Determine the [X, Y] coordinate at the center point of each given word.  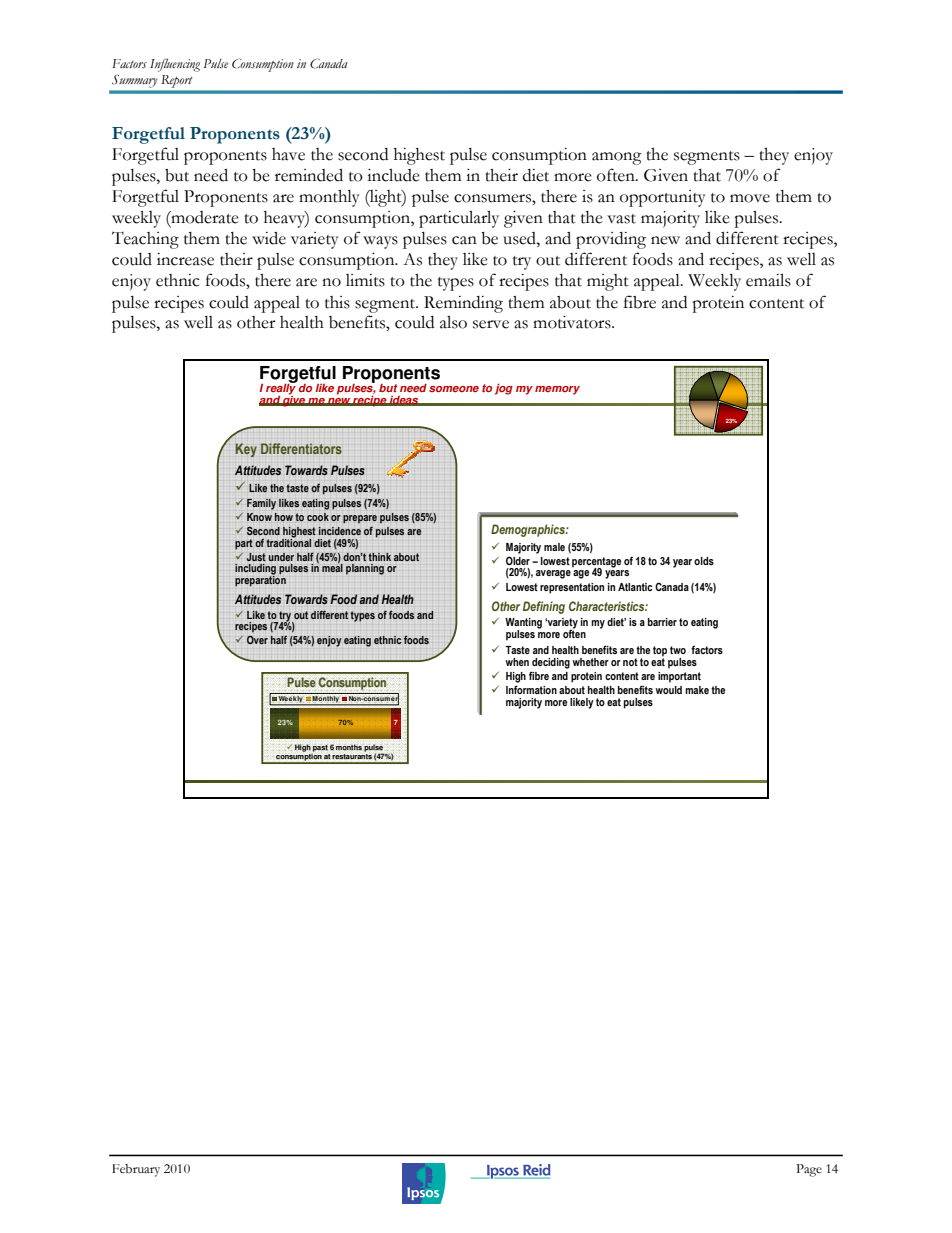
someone [454, 389]
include [393, 175]
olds [704, 561]
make [697, 690]
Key [246, 450]
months [349, 747]
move [750, 198]
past [320, 749]
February [136, 1170]
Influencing [175, 65]
